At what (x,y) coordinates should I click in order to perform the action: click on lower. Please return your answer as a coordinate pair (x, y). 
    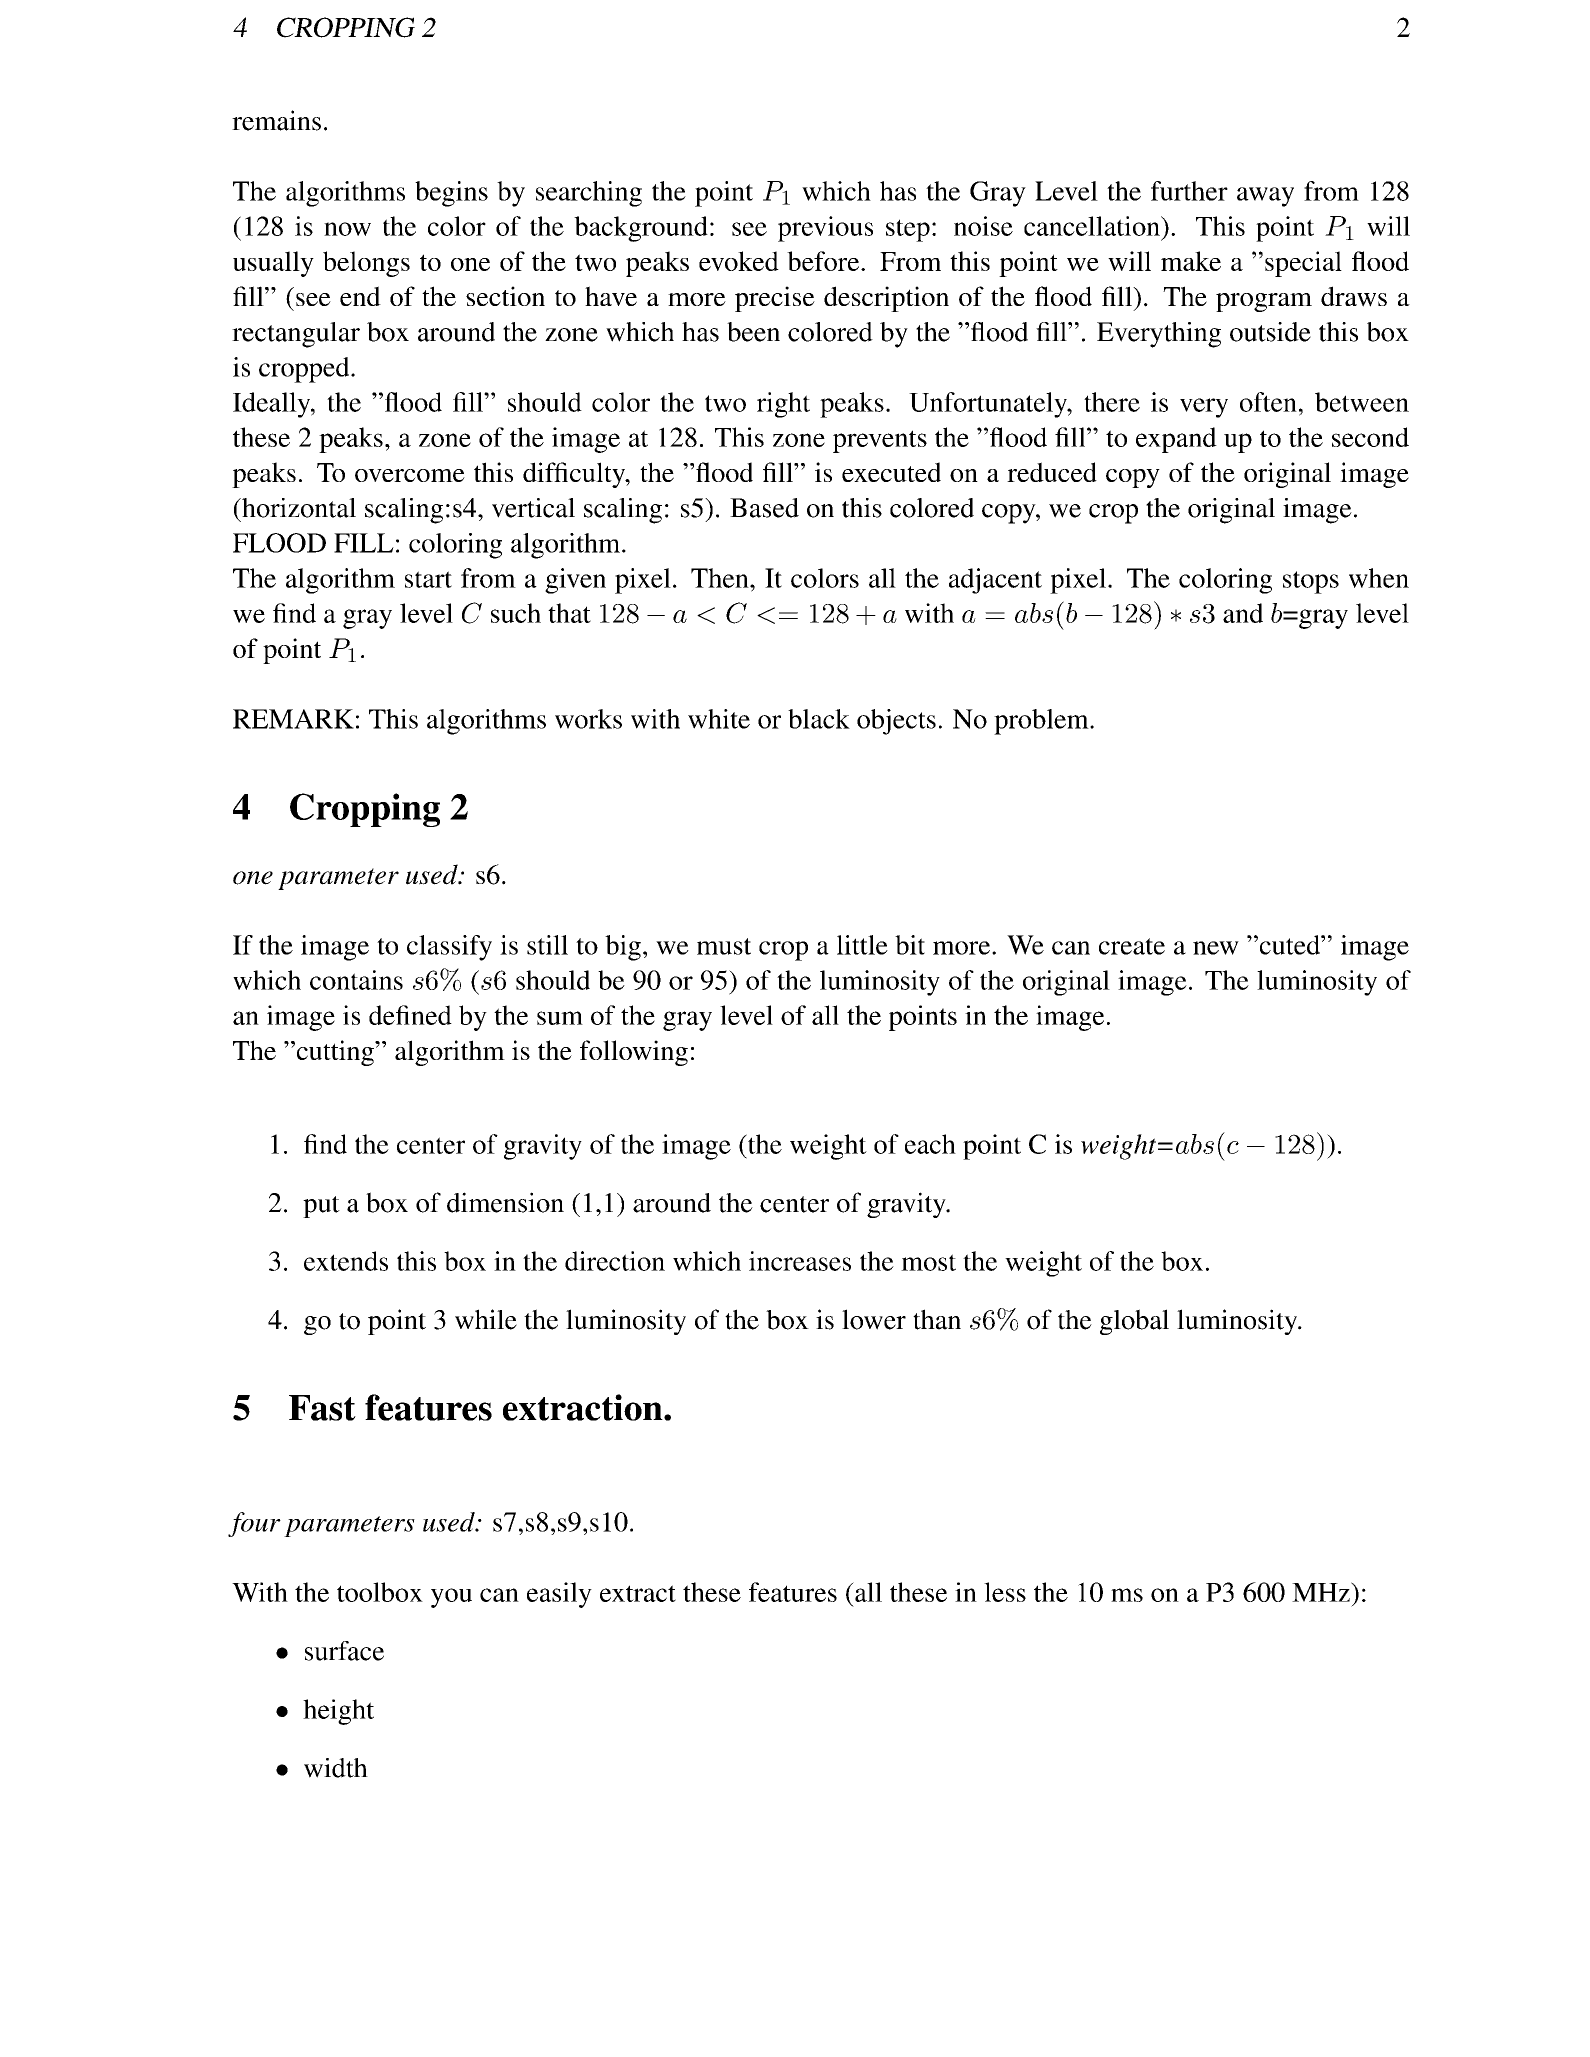
    Looking at the image, I should click on (874, 1319).
